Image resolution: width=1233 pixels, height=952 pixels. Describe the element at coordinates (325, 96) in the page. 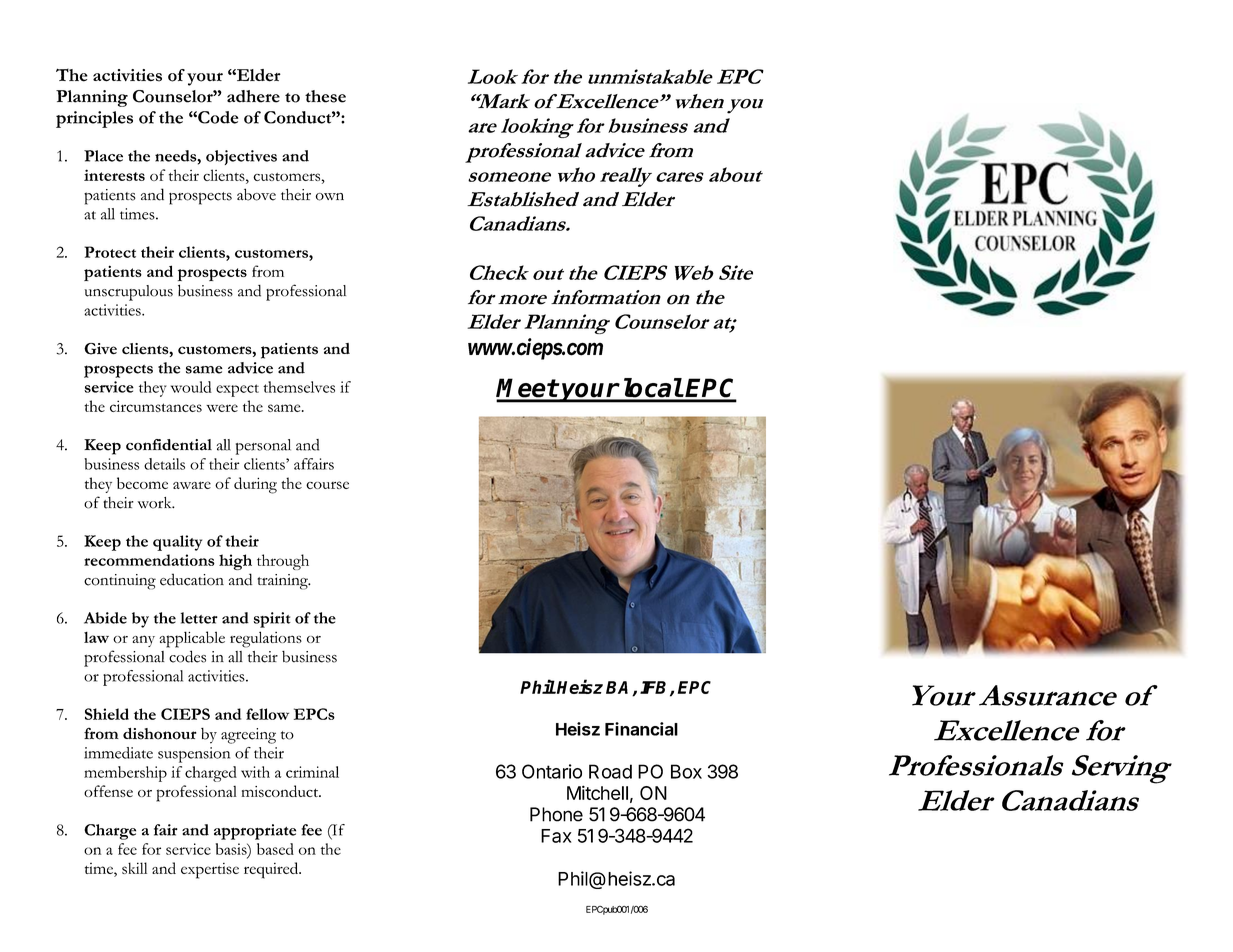

I see `these` at that location.
